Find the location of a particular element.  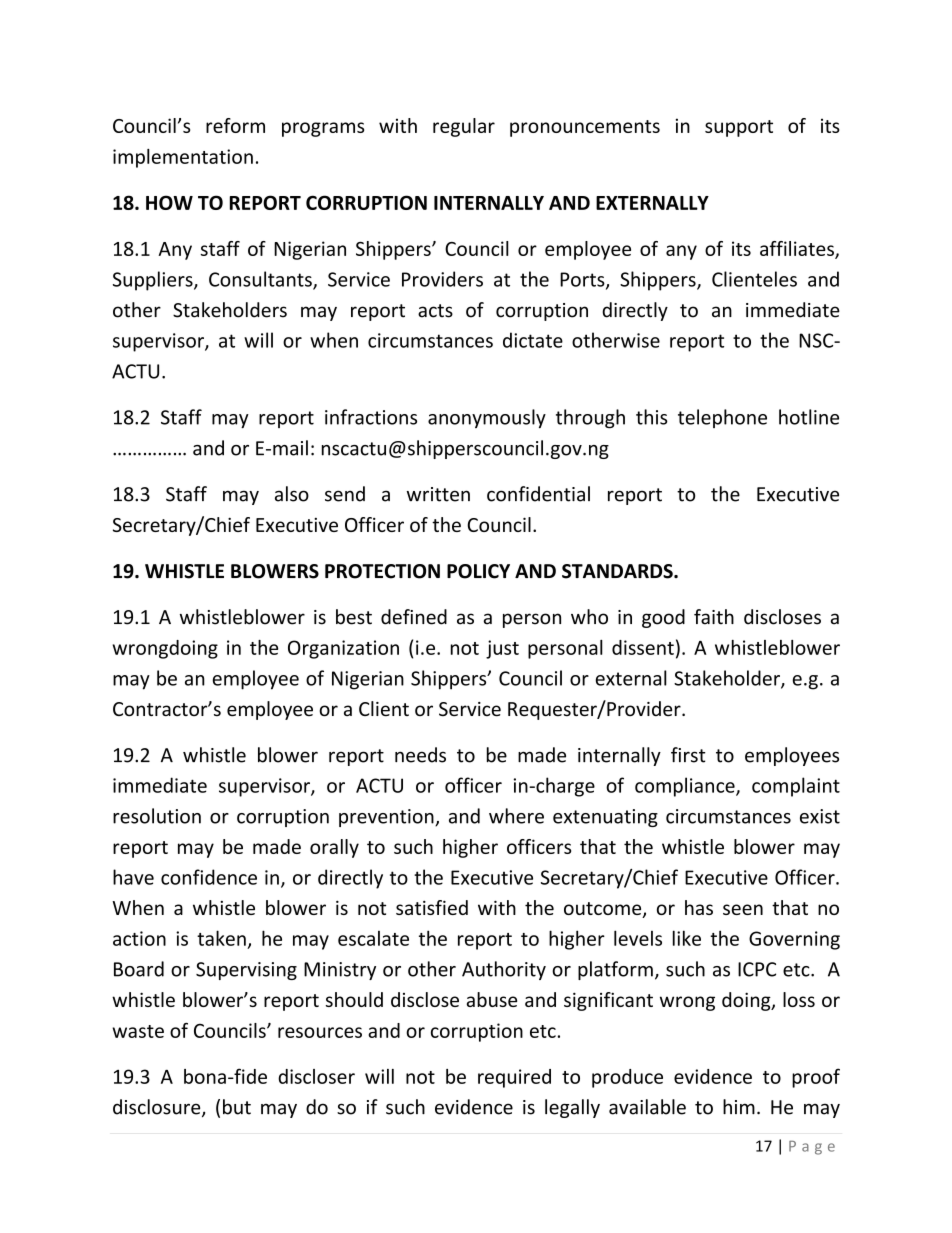

written is located at coordinates (438, 494).
